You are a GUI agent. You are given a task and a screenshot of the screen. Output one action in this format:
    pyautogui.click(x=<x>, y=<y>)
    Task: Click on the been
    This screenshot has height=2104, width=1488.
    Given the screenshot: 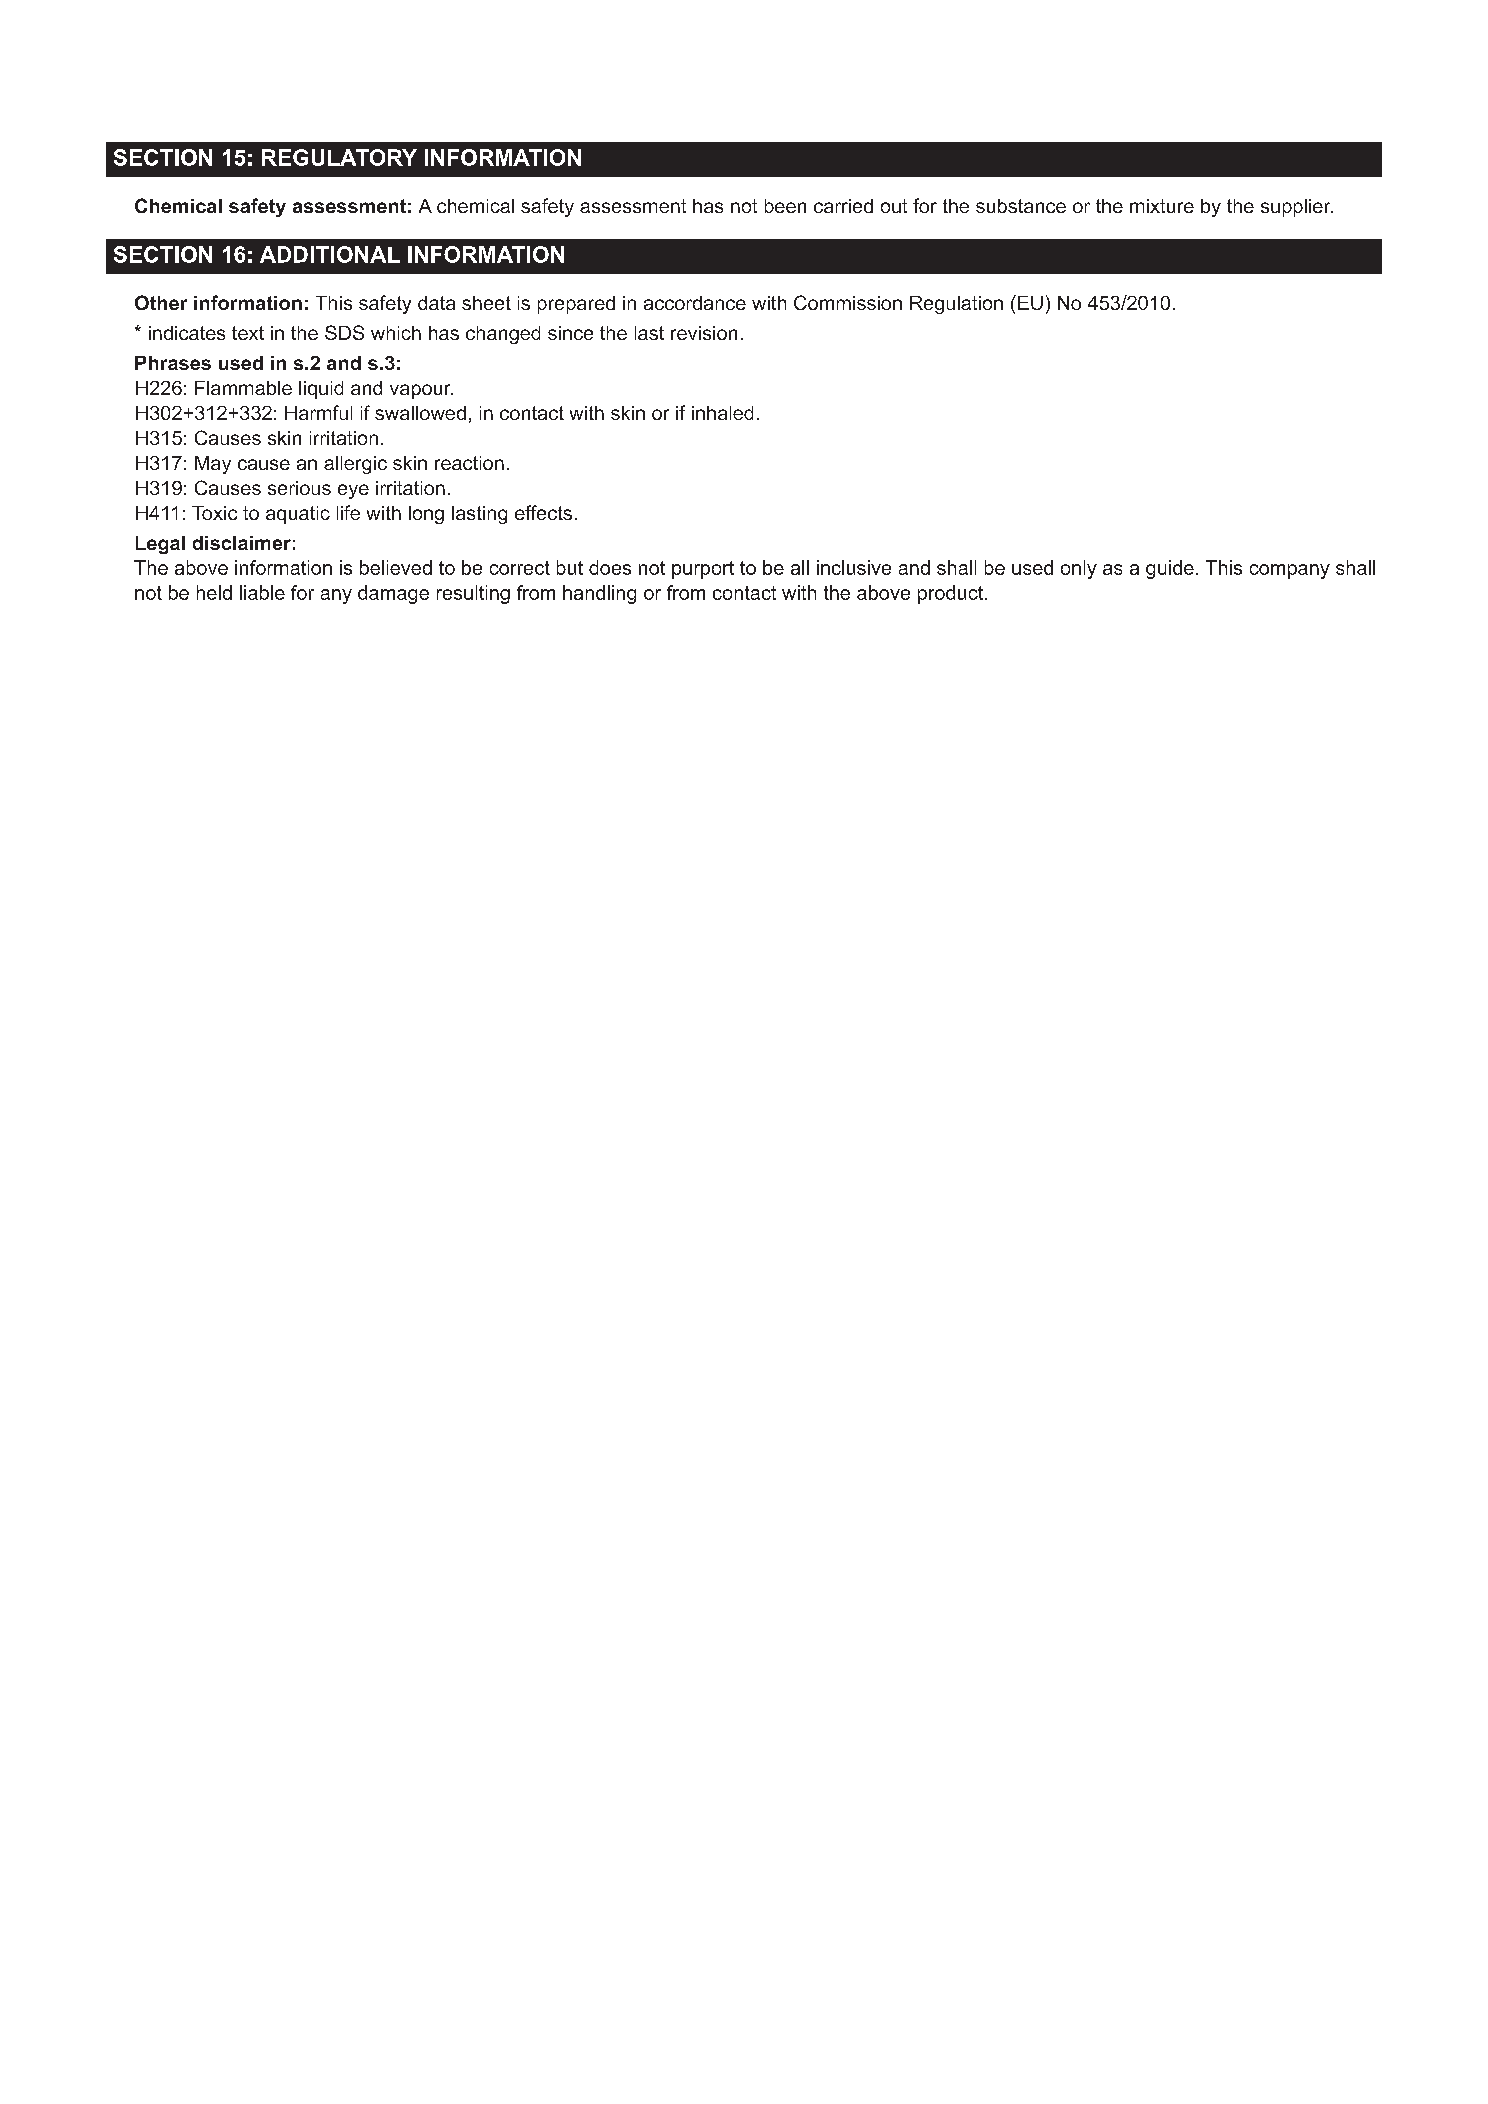 What is the action you would take?
    pyautogui.click(x=785, y=206)
